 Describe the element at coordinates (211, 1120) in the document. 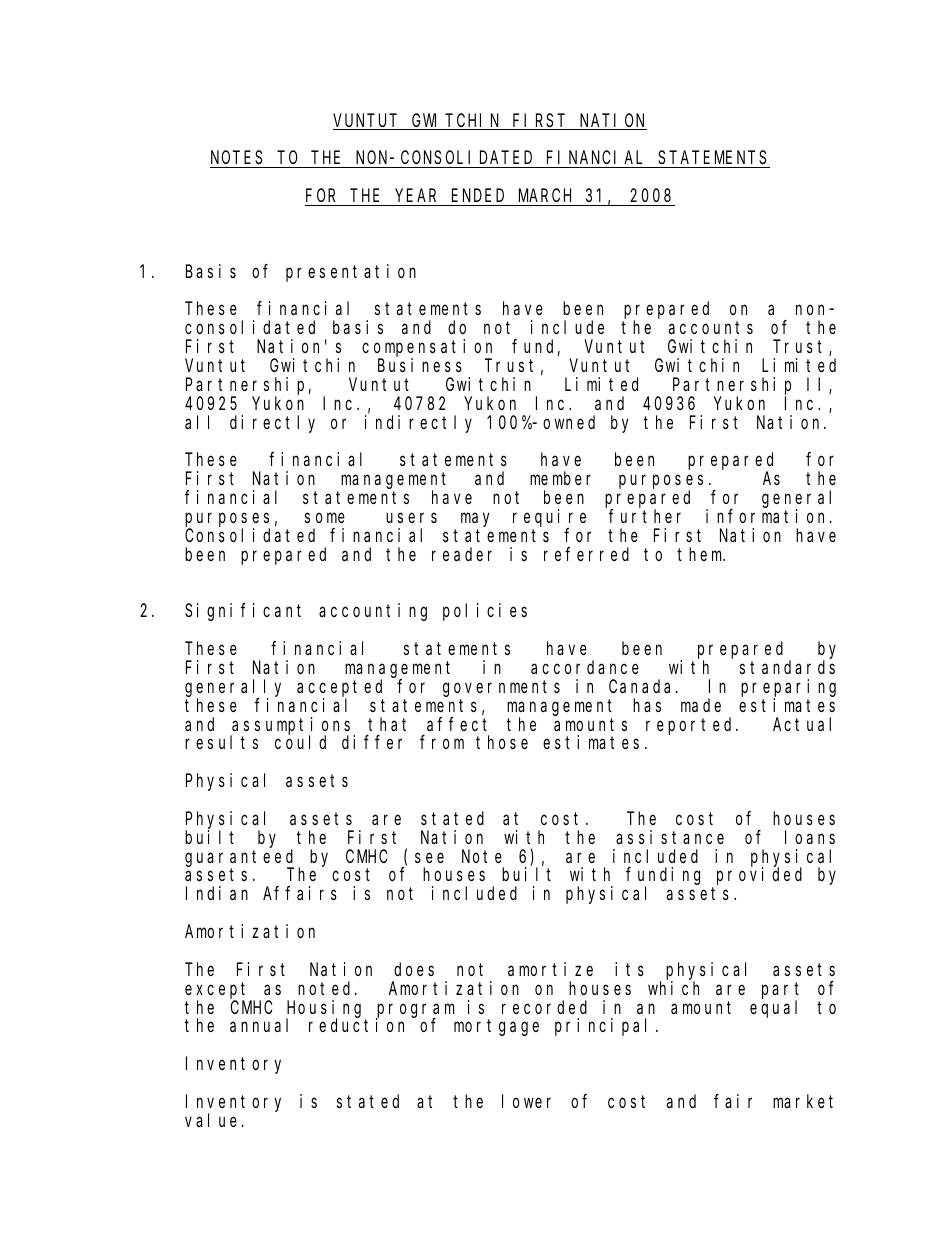

I see `value` at that location.
